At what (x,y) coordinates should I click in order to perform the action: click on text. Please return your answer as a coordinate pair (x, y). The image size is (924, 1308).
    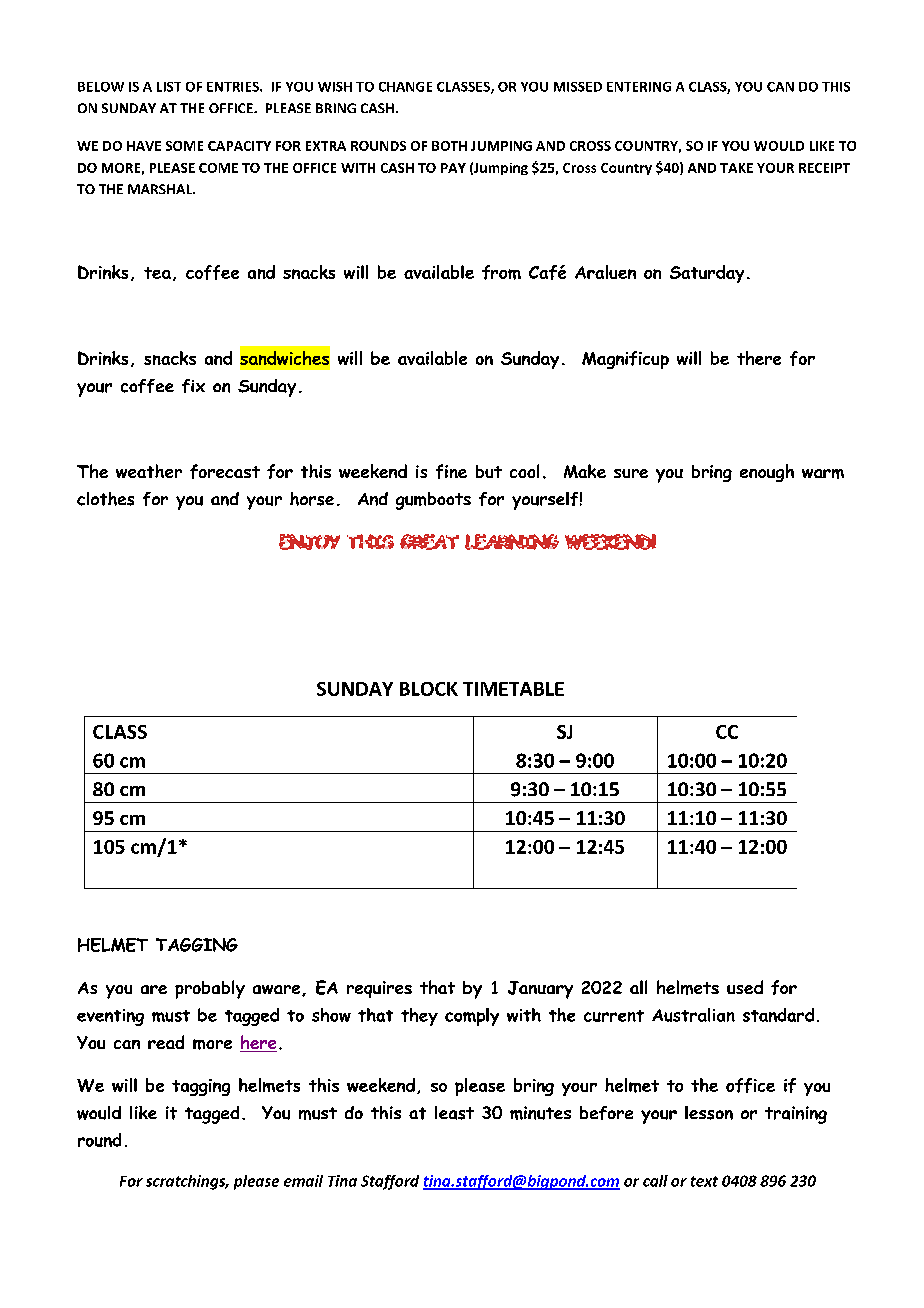
    Looking at the image, I should click on (704, 1181).
